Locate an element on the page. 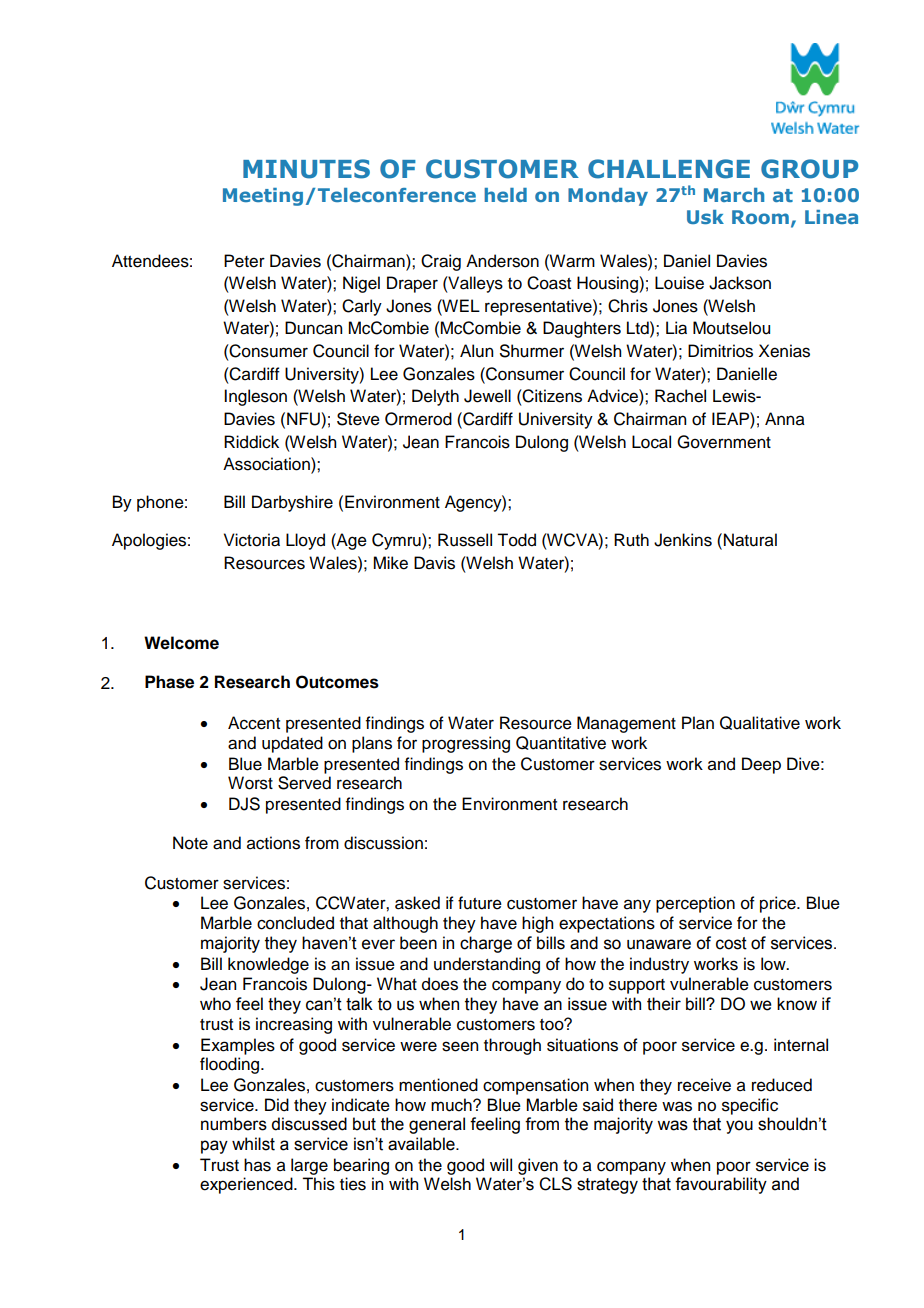 This page has width=924, height=1308. Riddick is located at coordinates (251, 442).
